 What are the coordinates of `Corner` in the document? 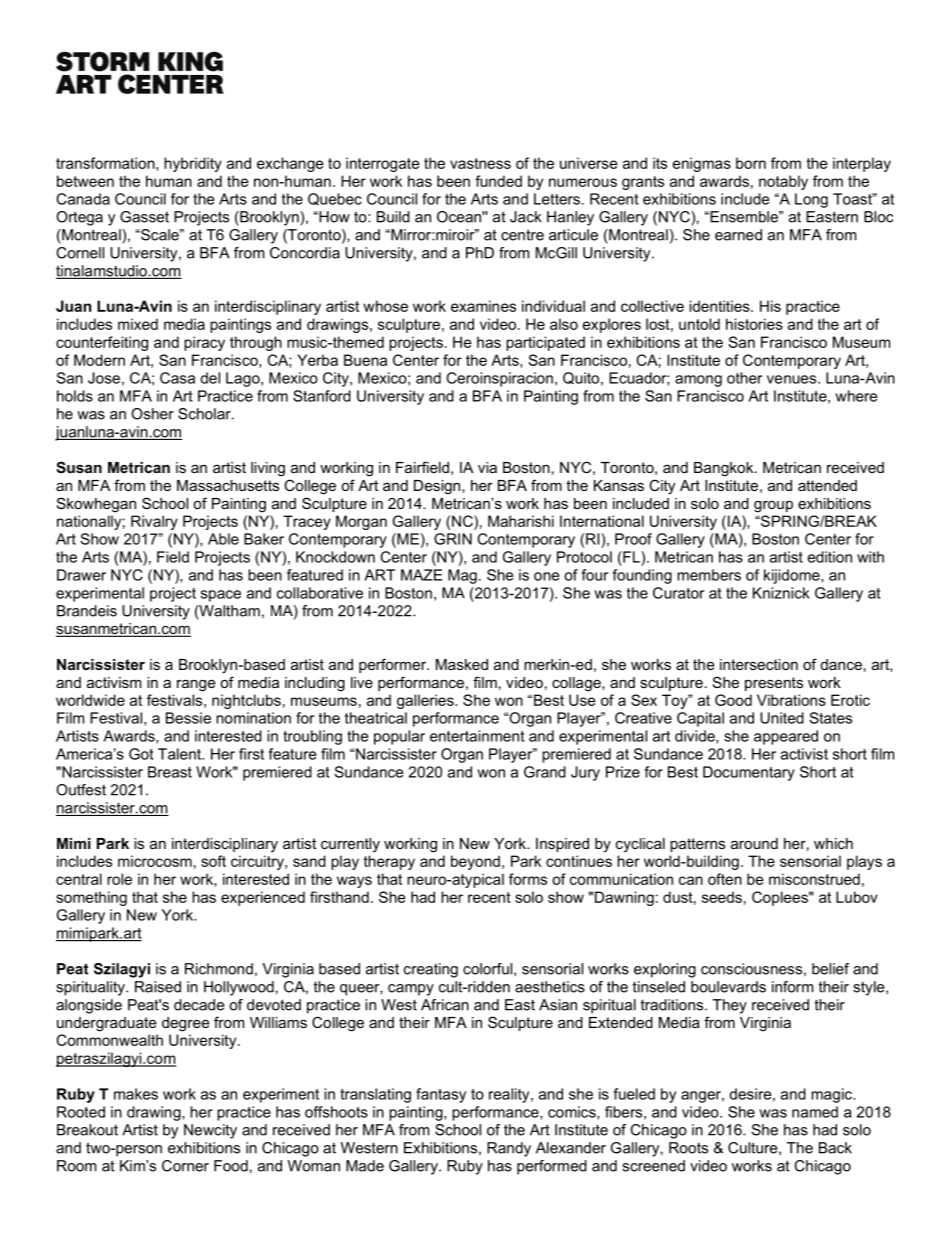 It's located at (185, 1166).
